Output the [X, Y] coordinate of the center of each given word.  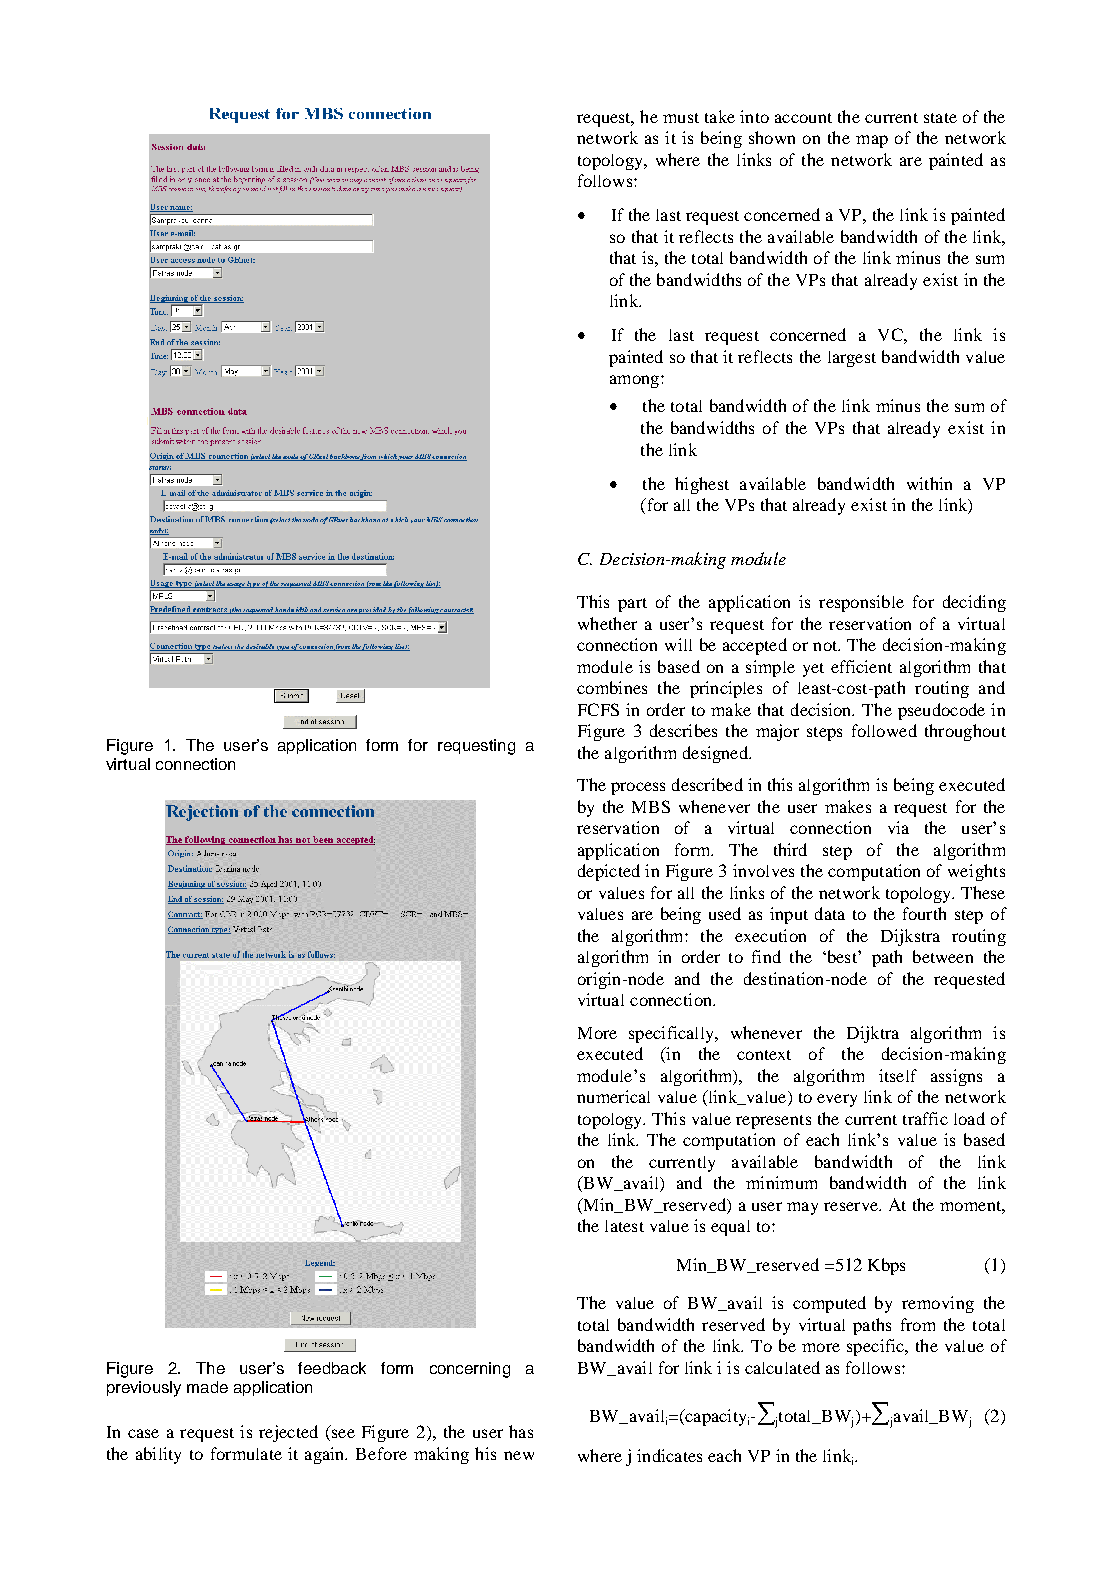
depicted [609, 872]
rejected [288, 1433]
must [681, 118]
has [521, 1431]
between [943, 956]
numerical [613, 1096]
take [720, 116]
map [872, 141]
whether [607, 623]
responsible [861, 603]
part [632, 605]
